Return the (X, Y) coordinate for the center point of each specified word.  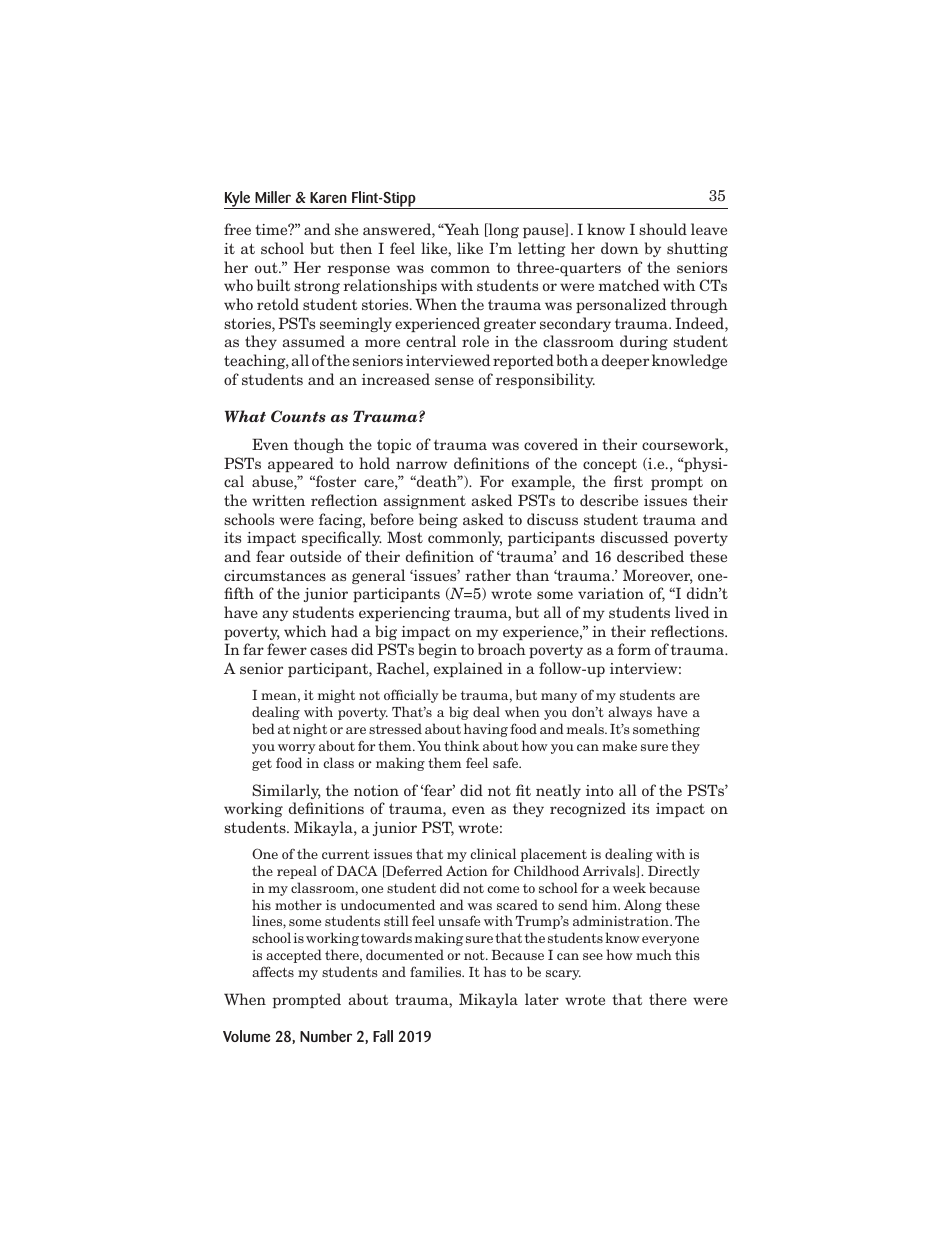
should (663, 229)
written (278, 500)
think (462, 745)
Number (326, 1036)
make (619, 745)
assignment (424, 502)
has (495, 971)
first (628, 481)
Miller (273, 197)
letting (542, 249)
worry (297, 749)
